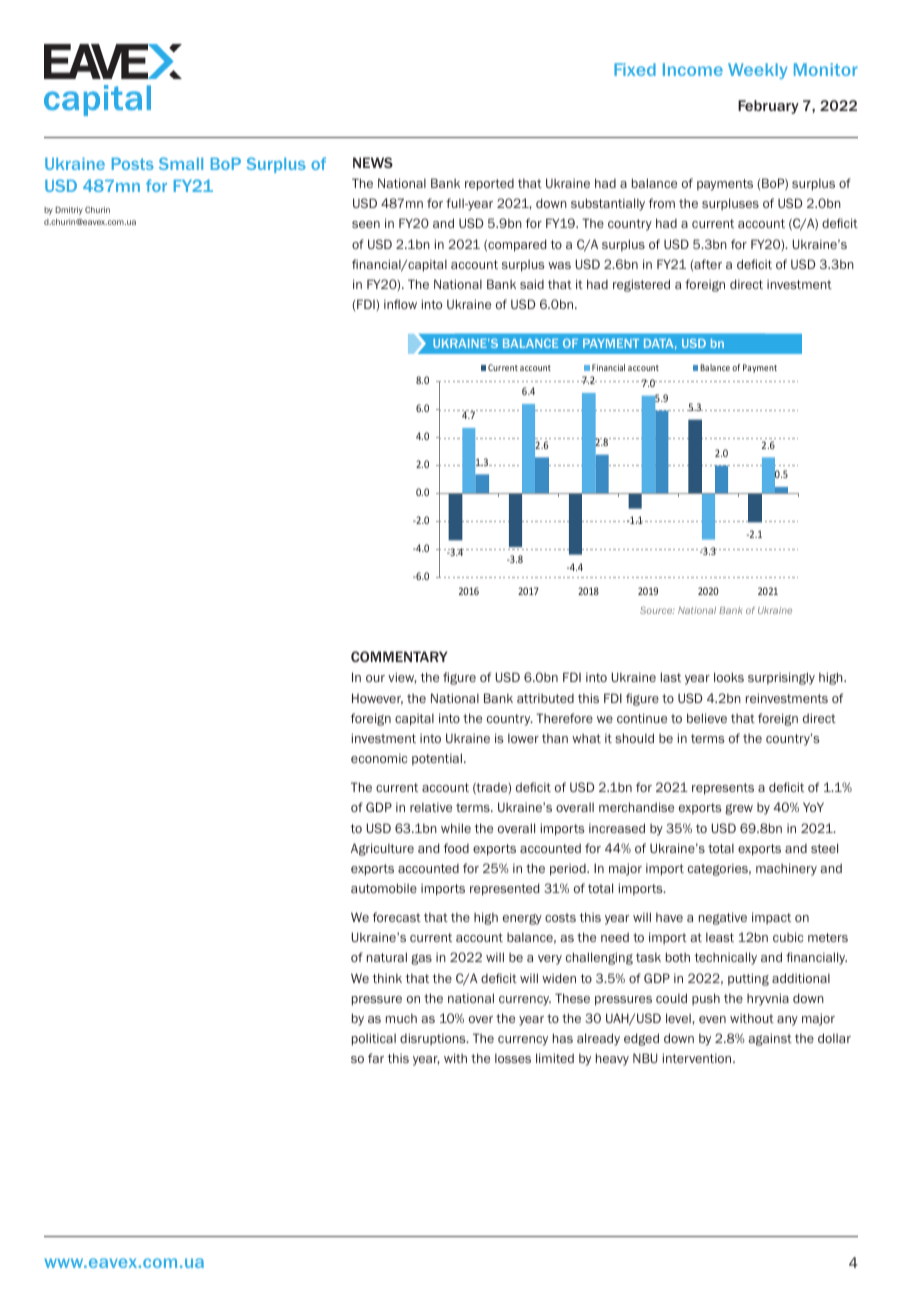 The image size is (924, 1308). I want to click on grew, so click(739, 809).
